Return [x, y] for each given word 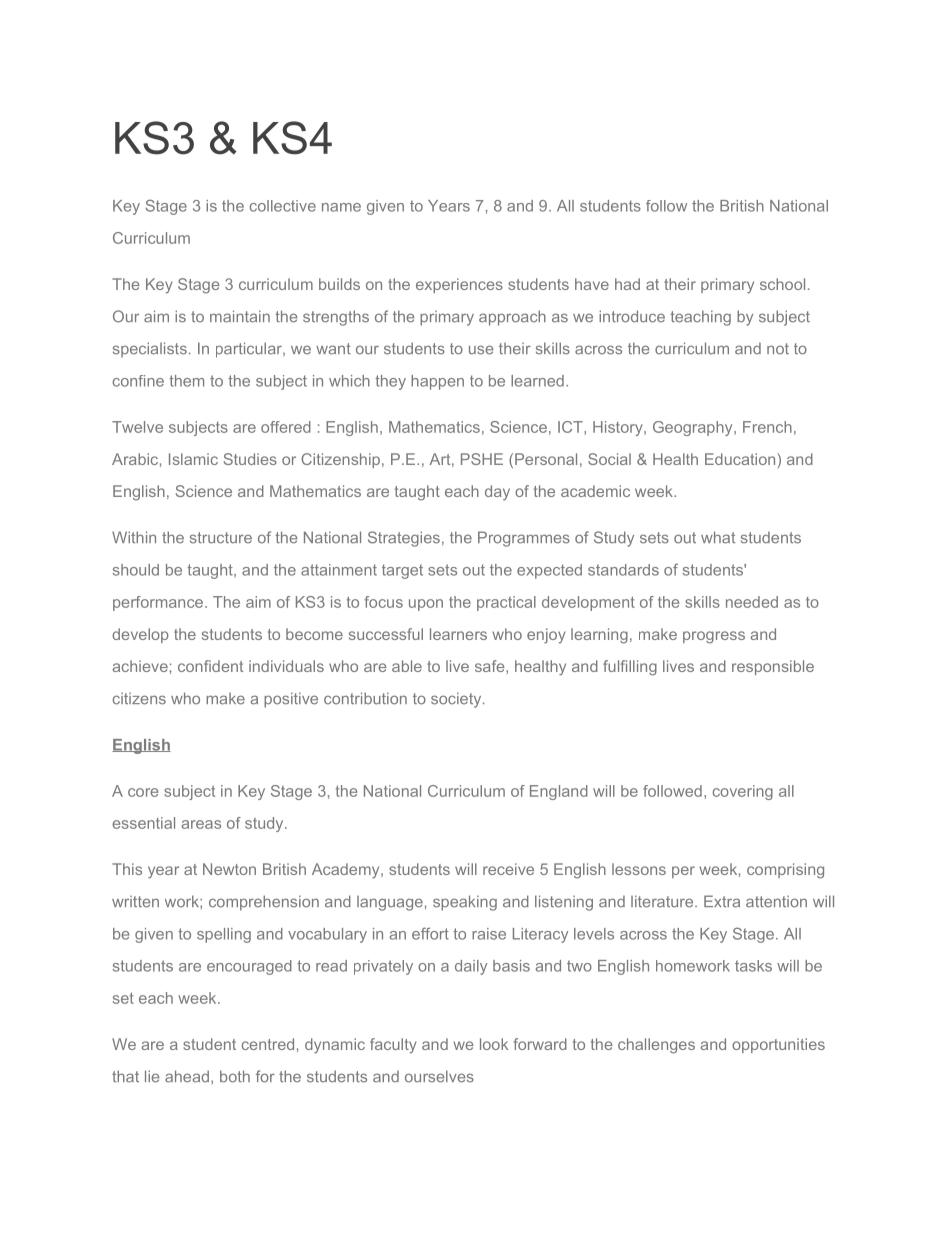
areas [201, 824]
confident [210, 666]
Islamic [193, 459]
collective [283, 206]
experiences [459, 285]
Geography [694, 428]
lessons [639, 869]
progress [714, 637]
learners [458, 634]
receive [508, 869]
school [782, 284]
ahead [187, 1076]
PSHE [482, 459]
